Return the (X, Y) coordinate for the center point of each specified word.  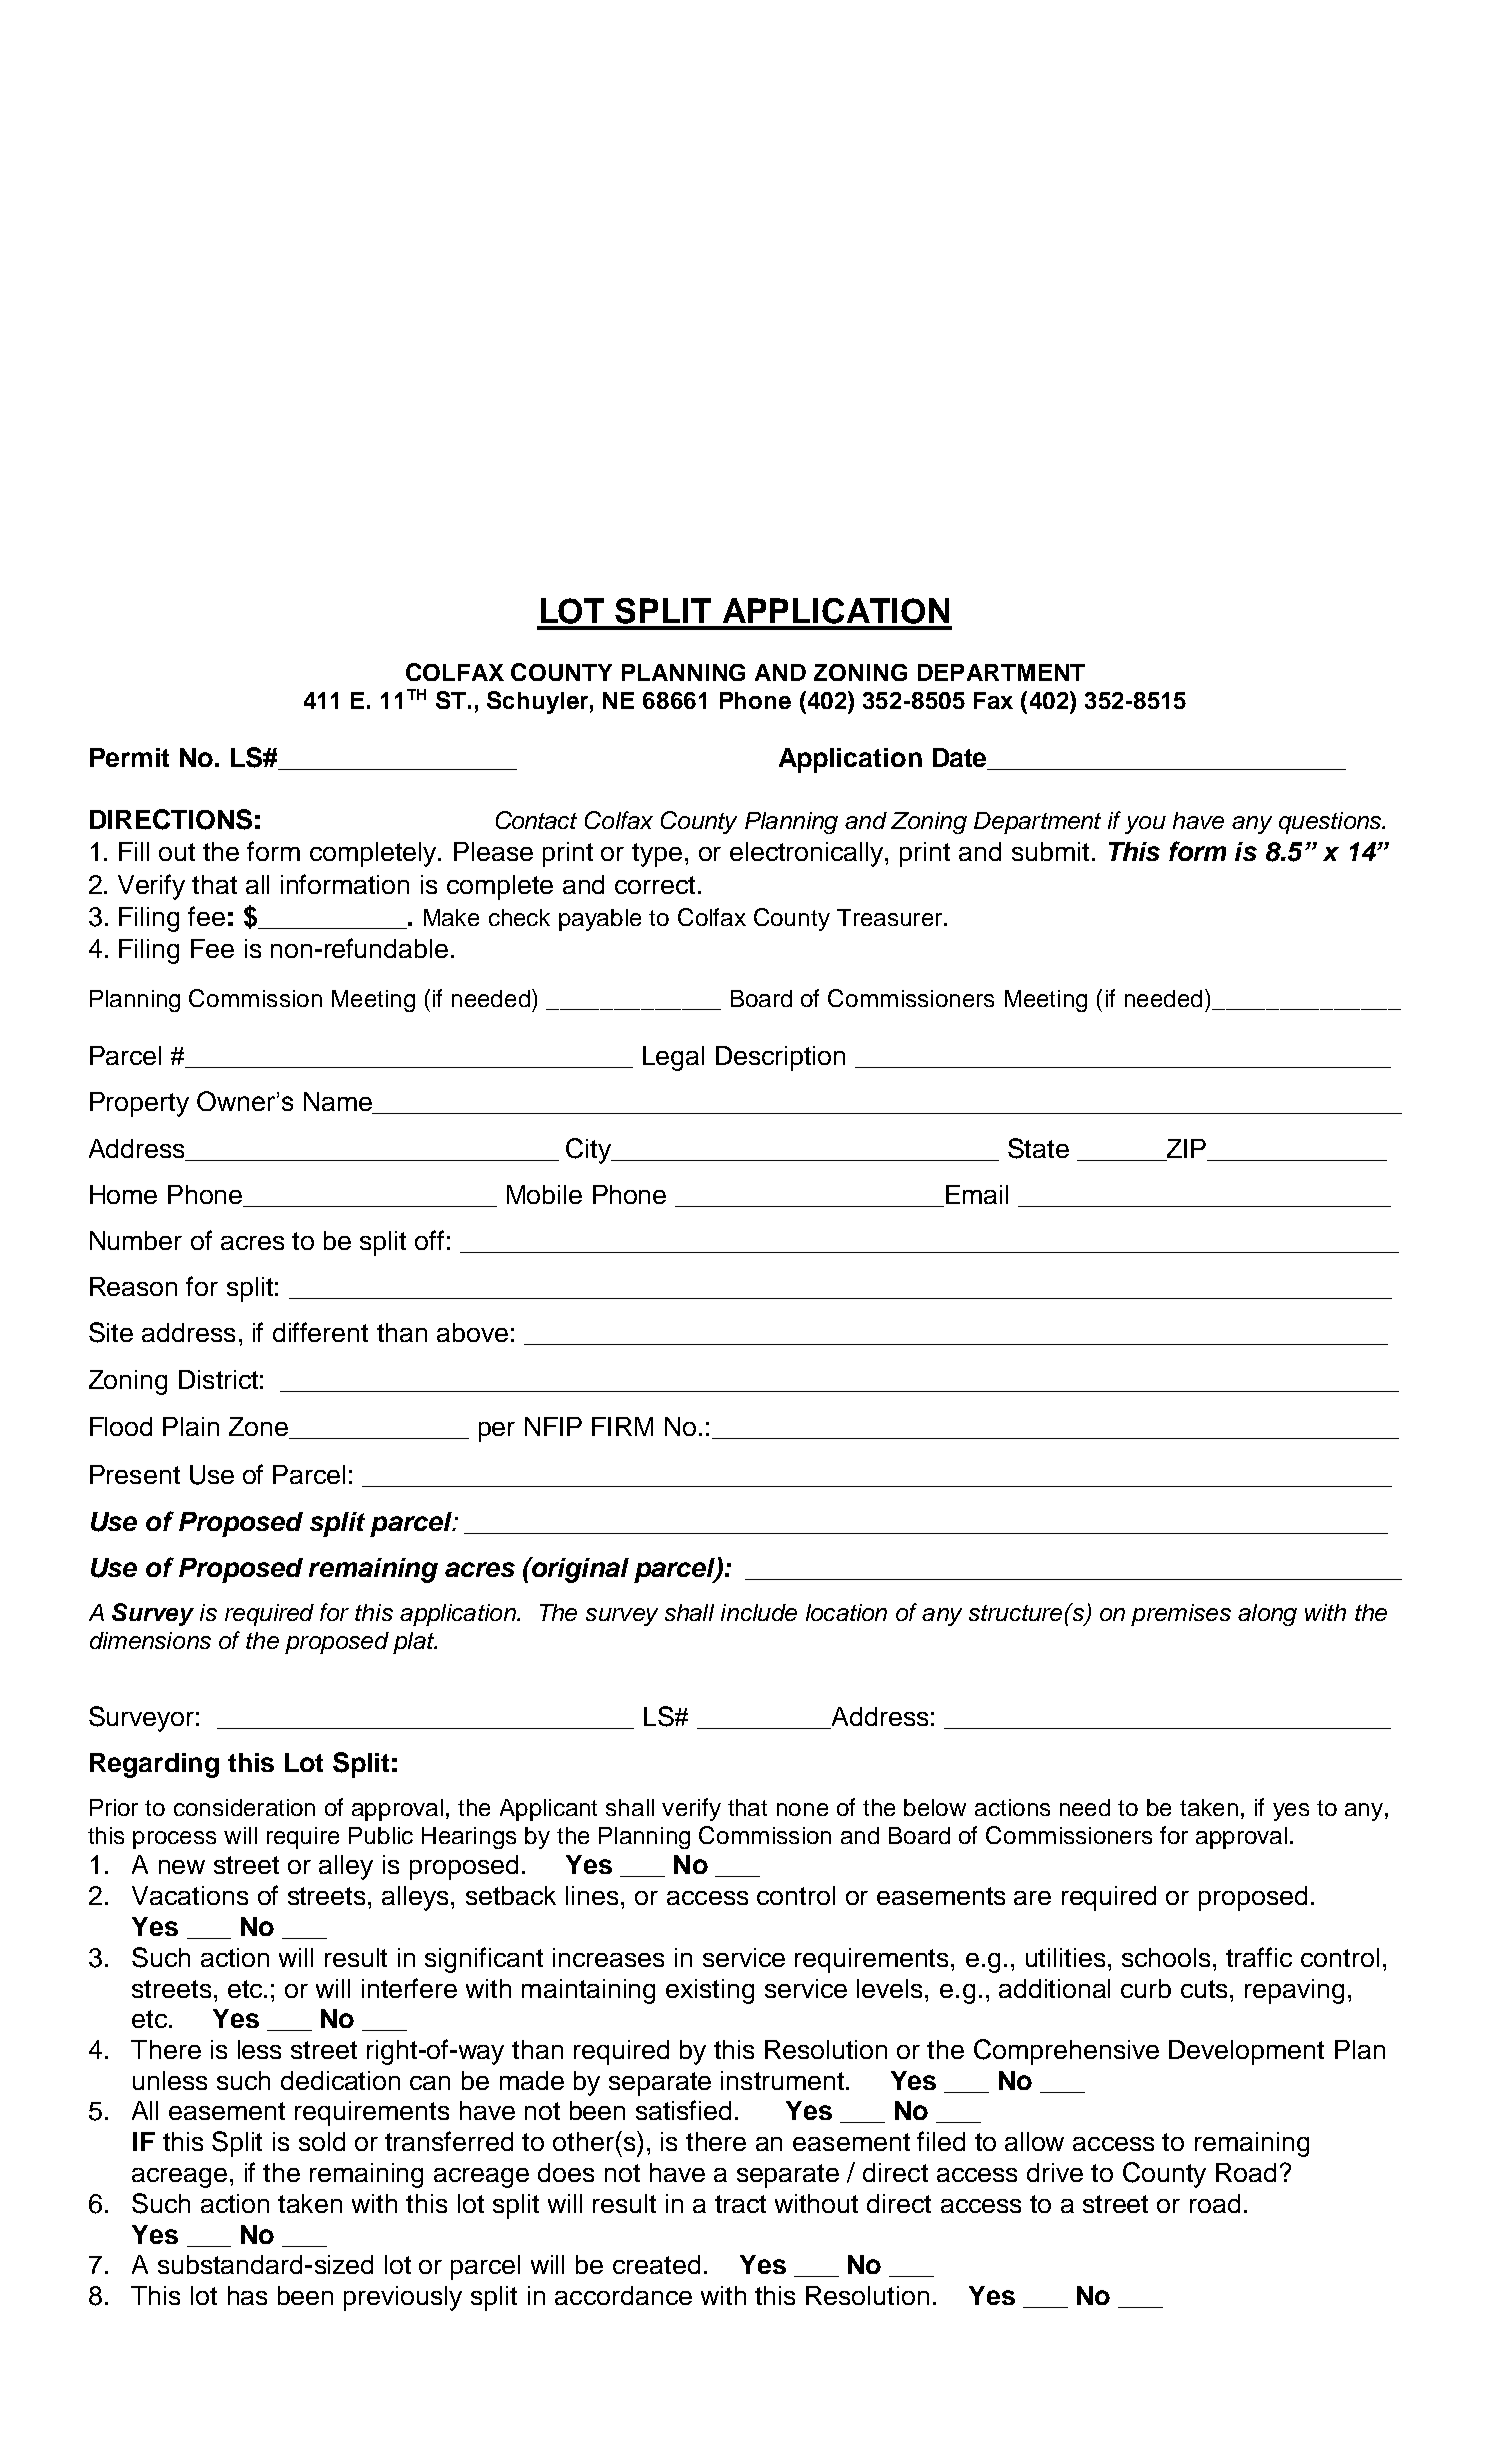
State (1038, 1148)
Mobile (544, 1194)
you (1145, 825)
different (320, 1332)
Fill (134, 851)
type (657, 855)
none (802, 1809)
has (247, 2295)
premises (1181, 1615)
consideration (244, 1807)
